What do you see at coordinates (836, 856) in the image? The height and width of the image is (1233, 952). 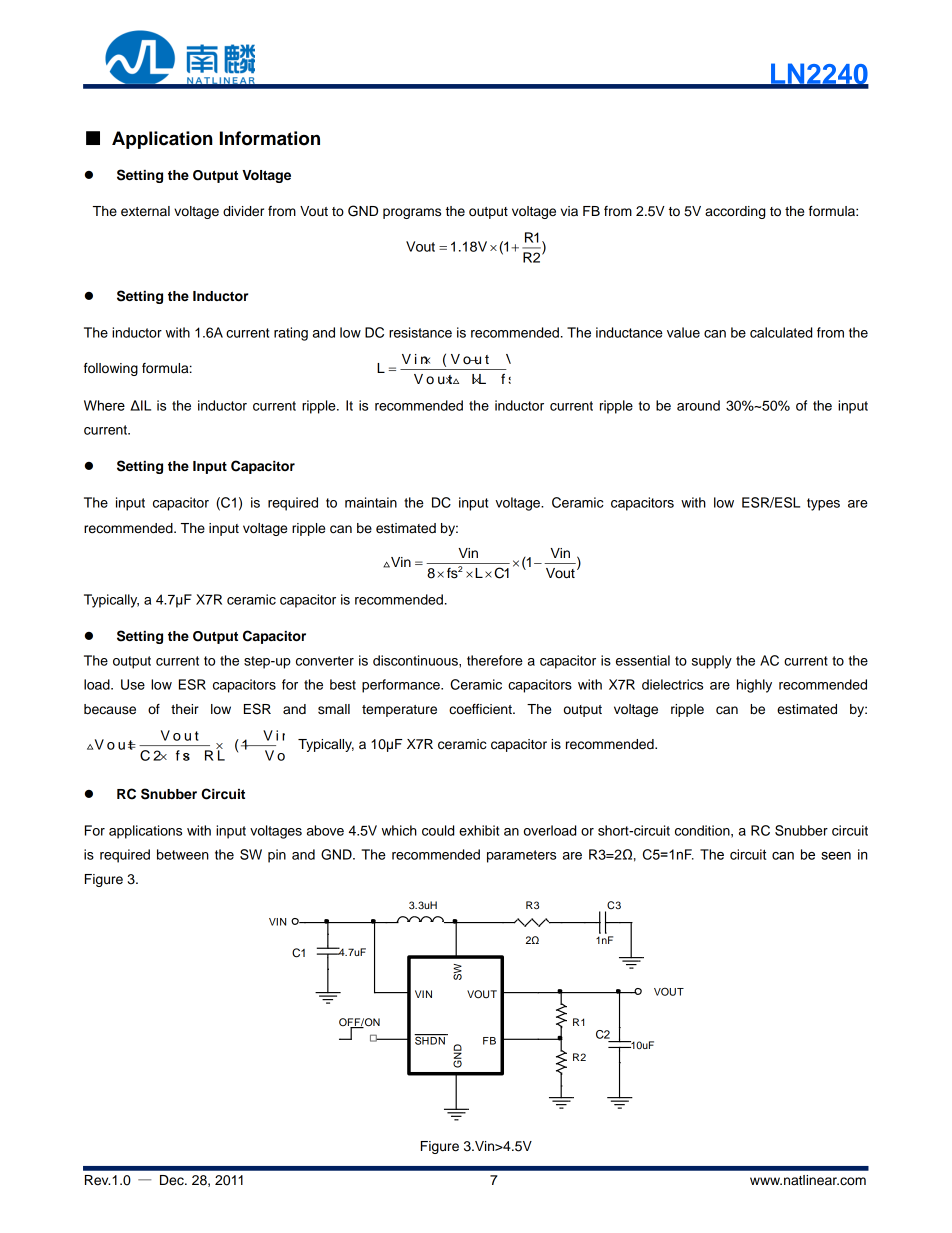 I see `seen` at bounding box center [836, 856].
